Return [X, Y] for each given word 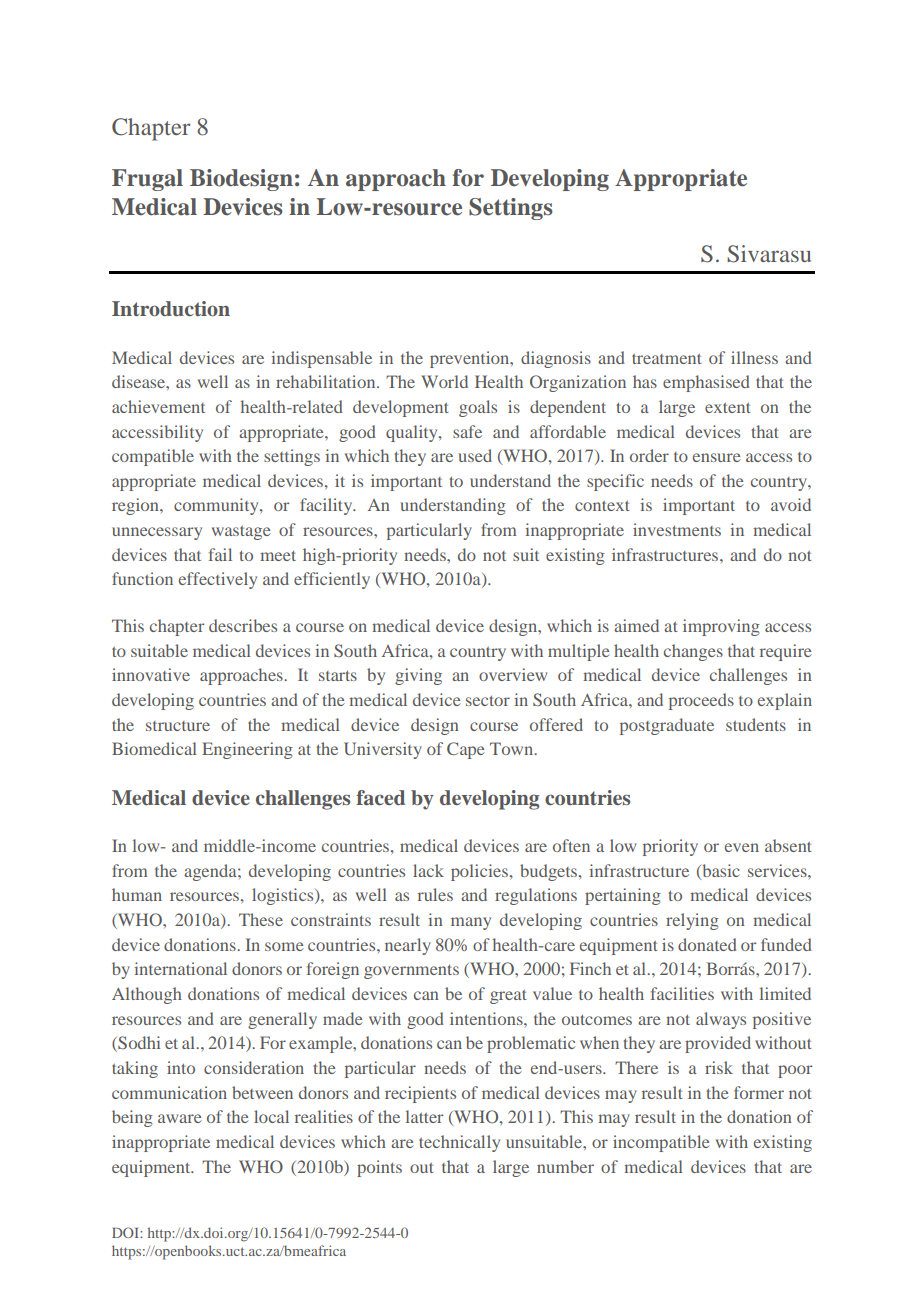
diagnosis [556, 359]
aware [180, 1118]
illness [754, 357]
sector [488, 701]
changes [693, 652]
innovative [151, 674]
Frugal [147, 180]
